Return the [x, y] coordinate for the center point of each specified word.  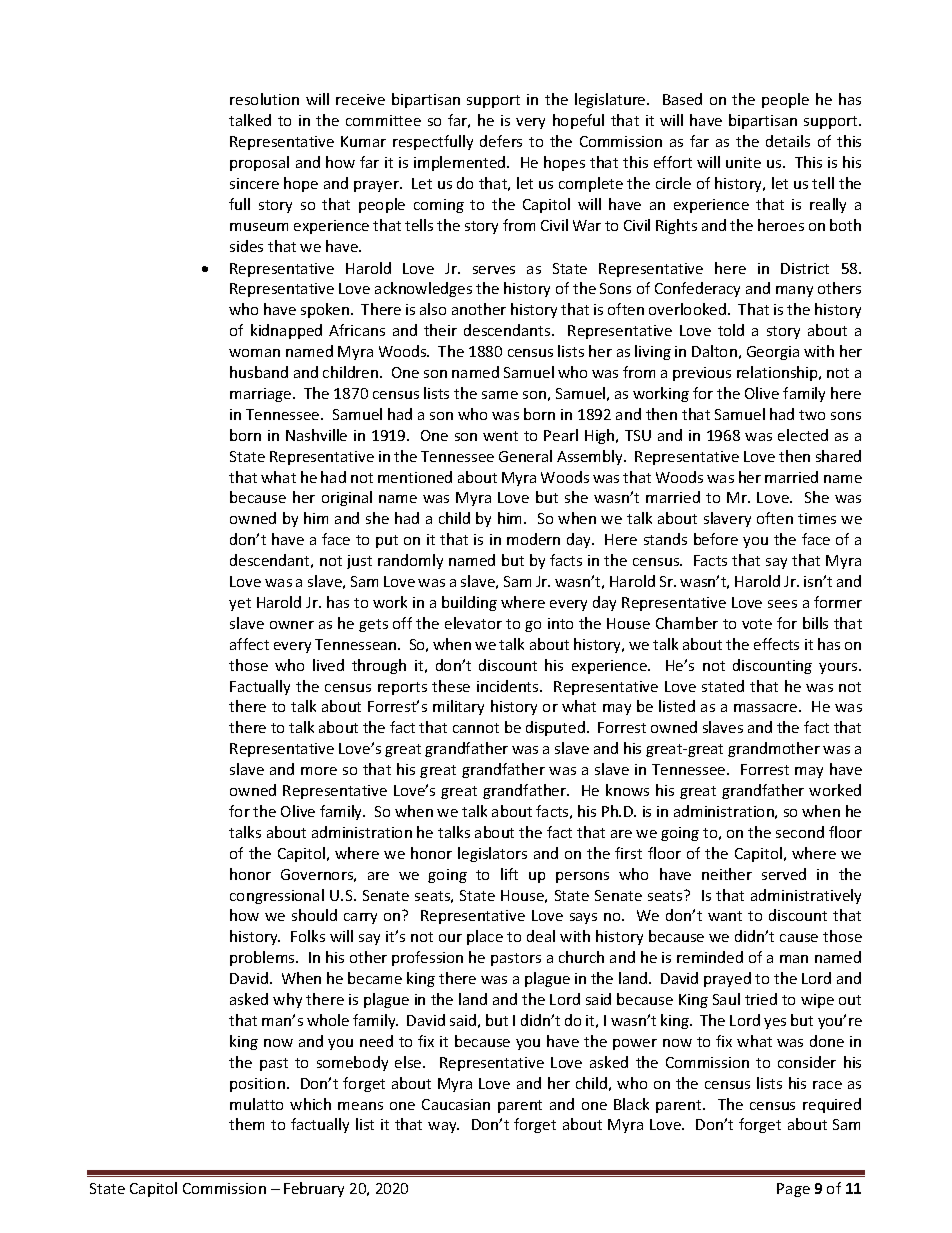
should [314, 915]
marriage [262, 395]
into [560, 623]
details [788, 141]
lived [328, 665]
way [443, 1127]
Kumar [363, 141]
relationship [778, 373]
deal [541, 936]
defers [501, 141]
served [784, 874]
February [314, 1189]
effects [776, 644]
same [500, 395]
